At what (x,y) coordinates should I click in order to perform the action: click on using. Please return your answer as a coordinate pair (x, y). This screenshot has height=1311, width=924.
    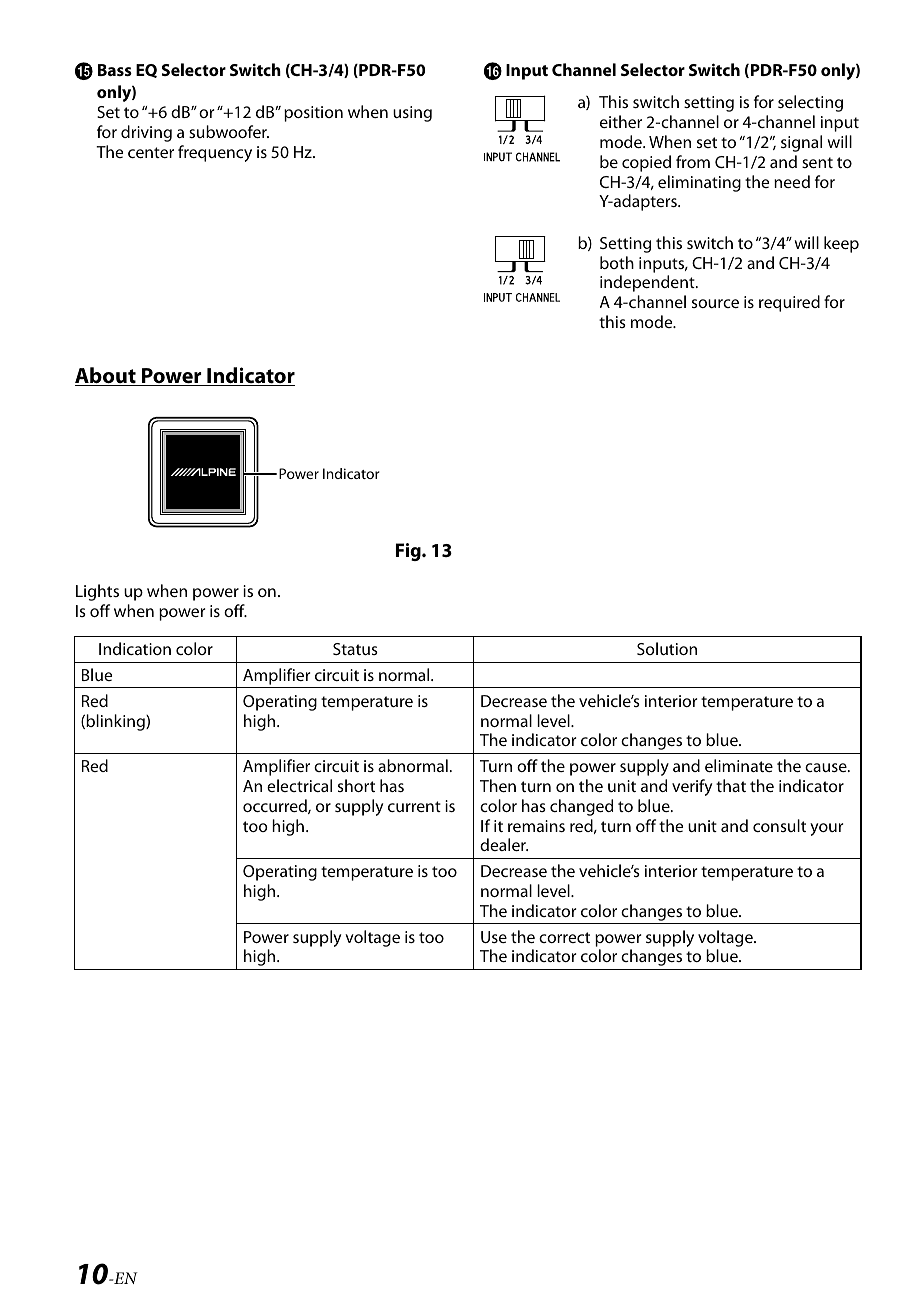
    Looking at the image, I should click on (412, 114).
